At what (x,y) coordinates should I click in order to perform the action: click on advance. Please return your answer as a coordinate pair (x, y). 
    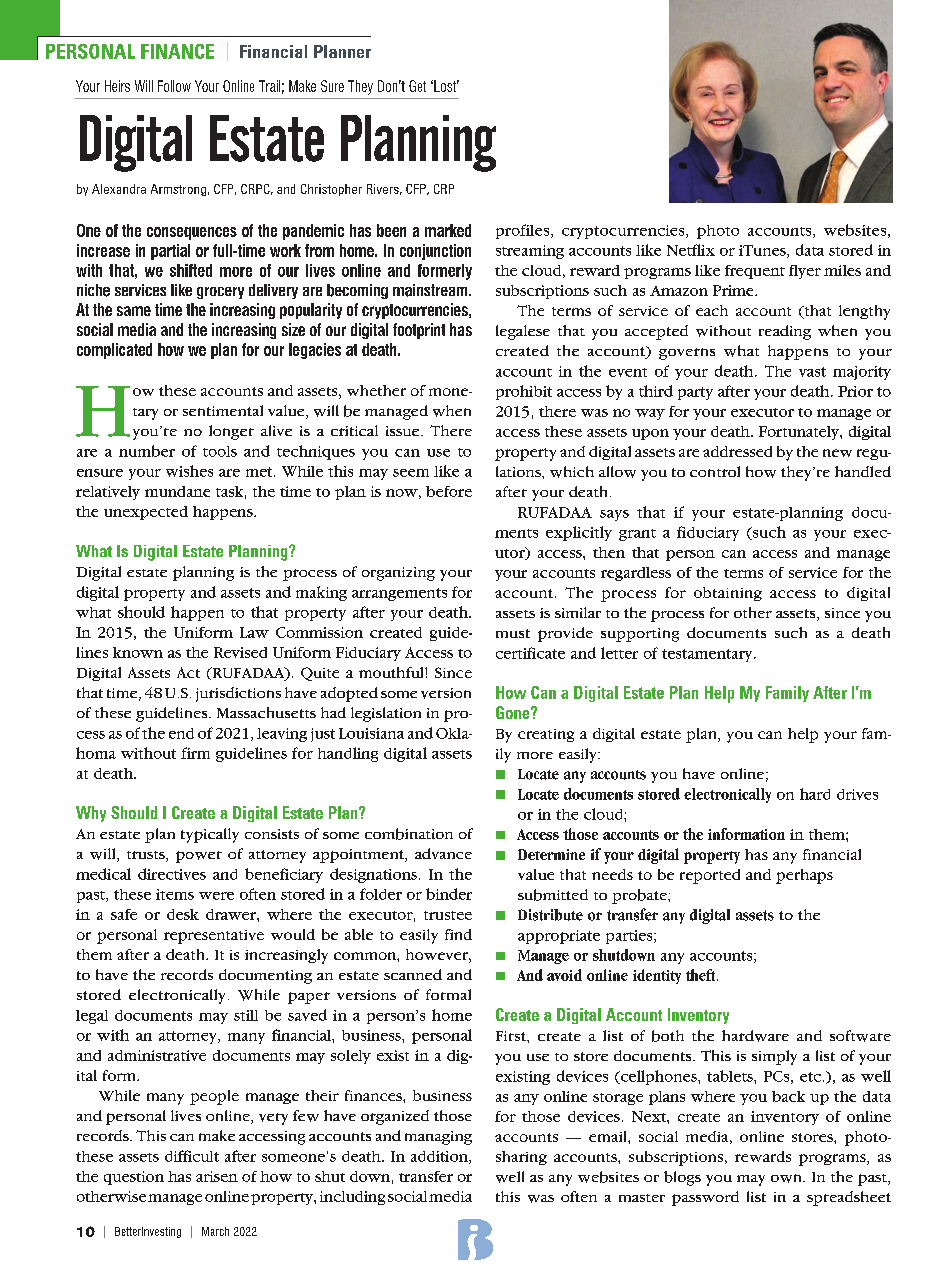
    Looking at the image, I should click on (443, 853).
